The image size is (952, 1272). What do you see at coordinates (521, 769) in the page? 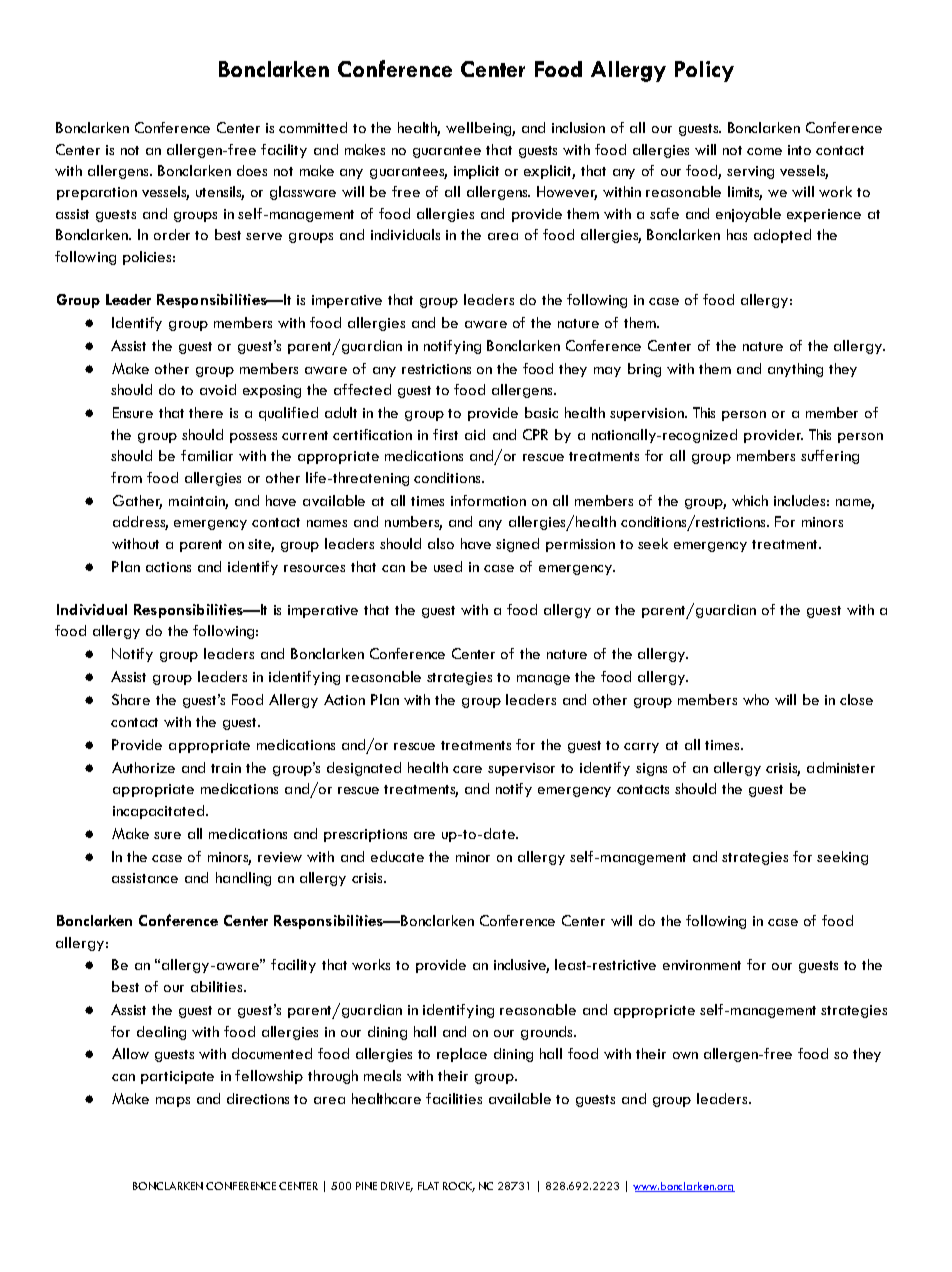
I see `supervisor` at bounding box center [521, 769].
